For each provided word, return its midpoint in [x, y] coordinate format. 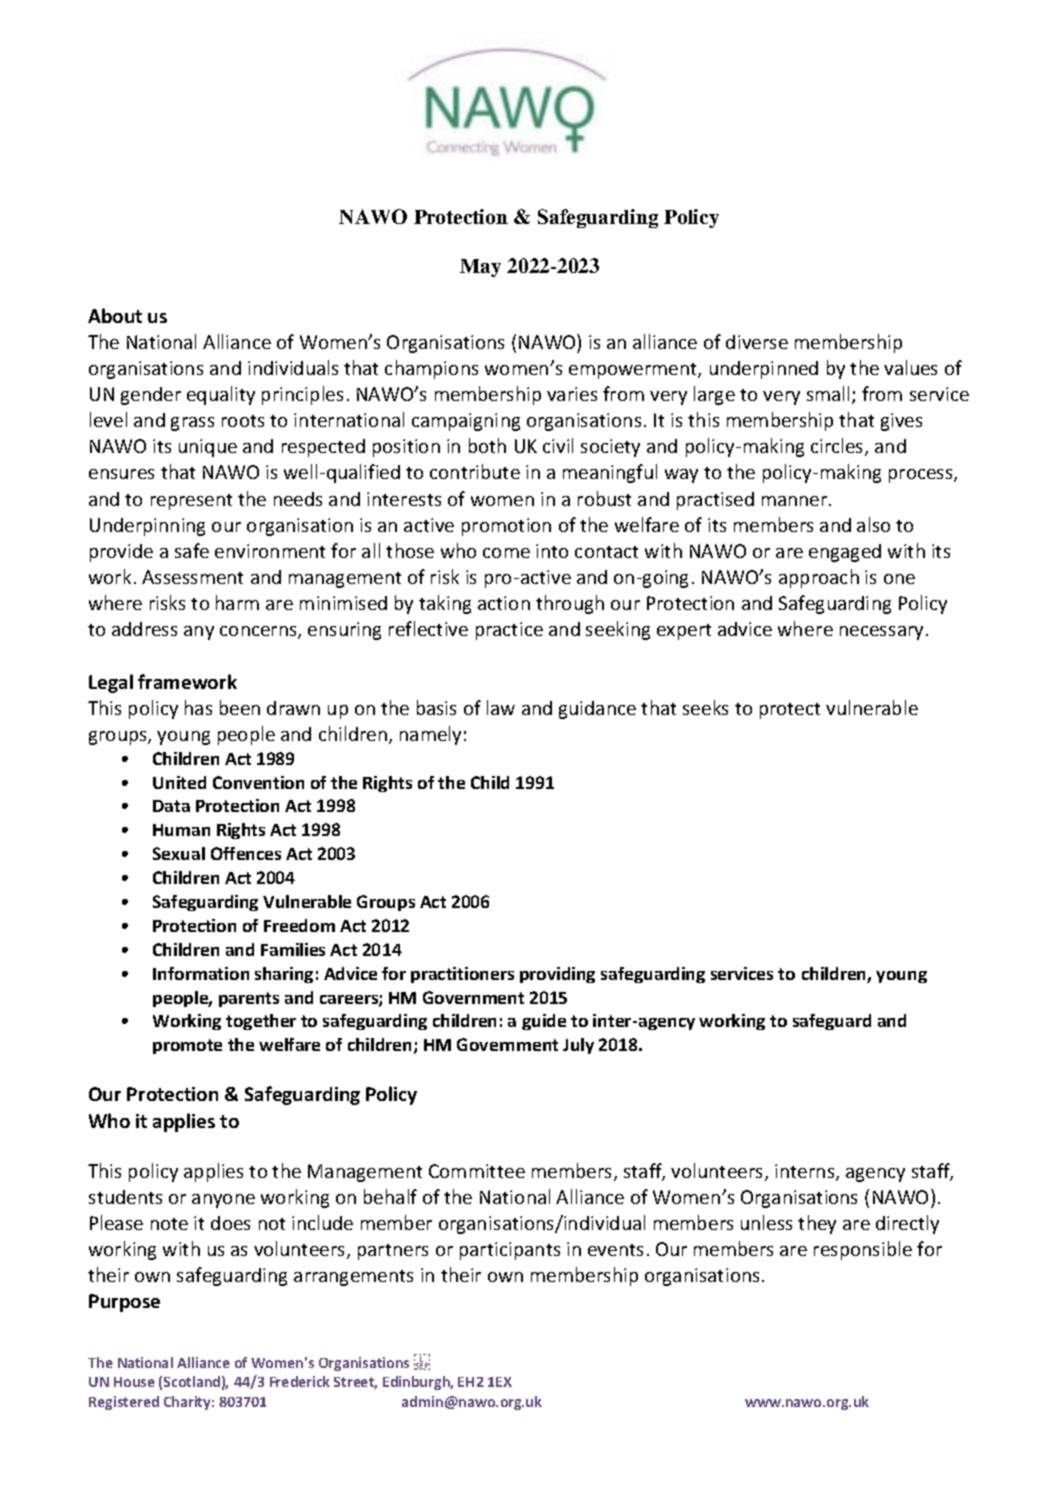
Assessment [192, 577]
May [480, 268]
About [115, 315]
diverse [757, 342]
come [506, 553]
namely [430, 735]
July [578, 1046]
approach [819, 578]
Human [181, 830]
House [134, 1382]
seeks [705, 707]
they [817, 1224]
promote [187, 1046]
